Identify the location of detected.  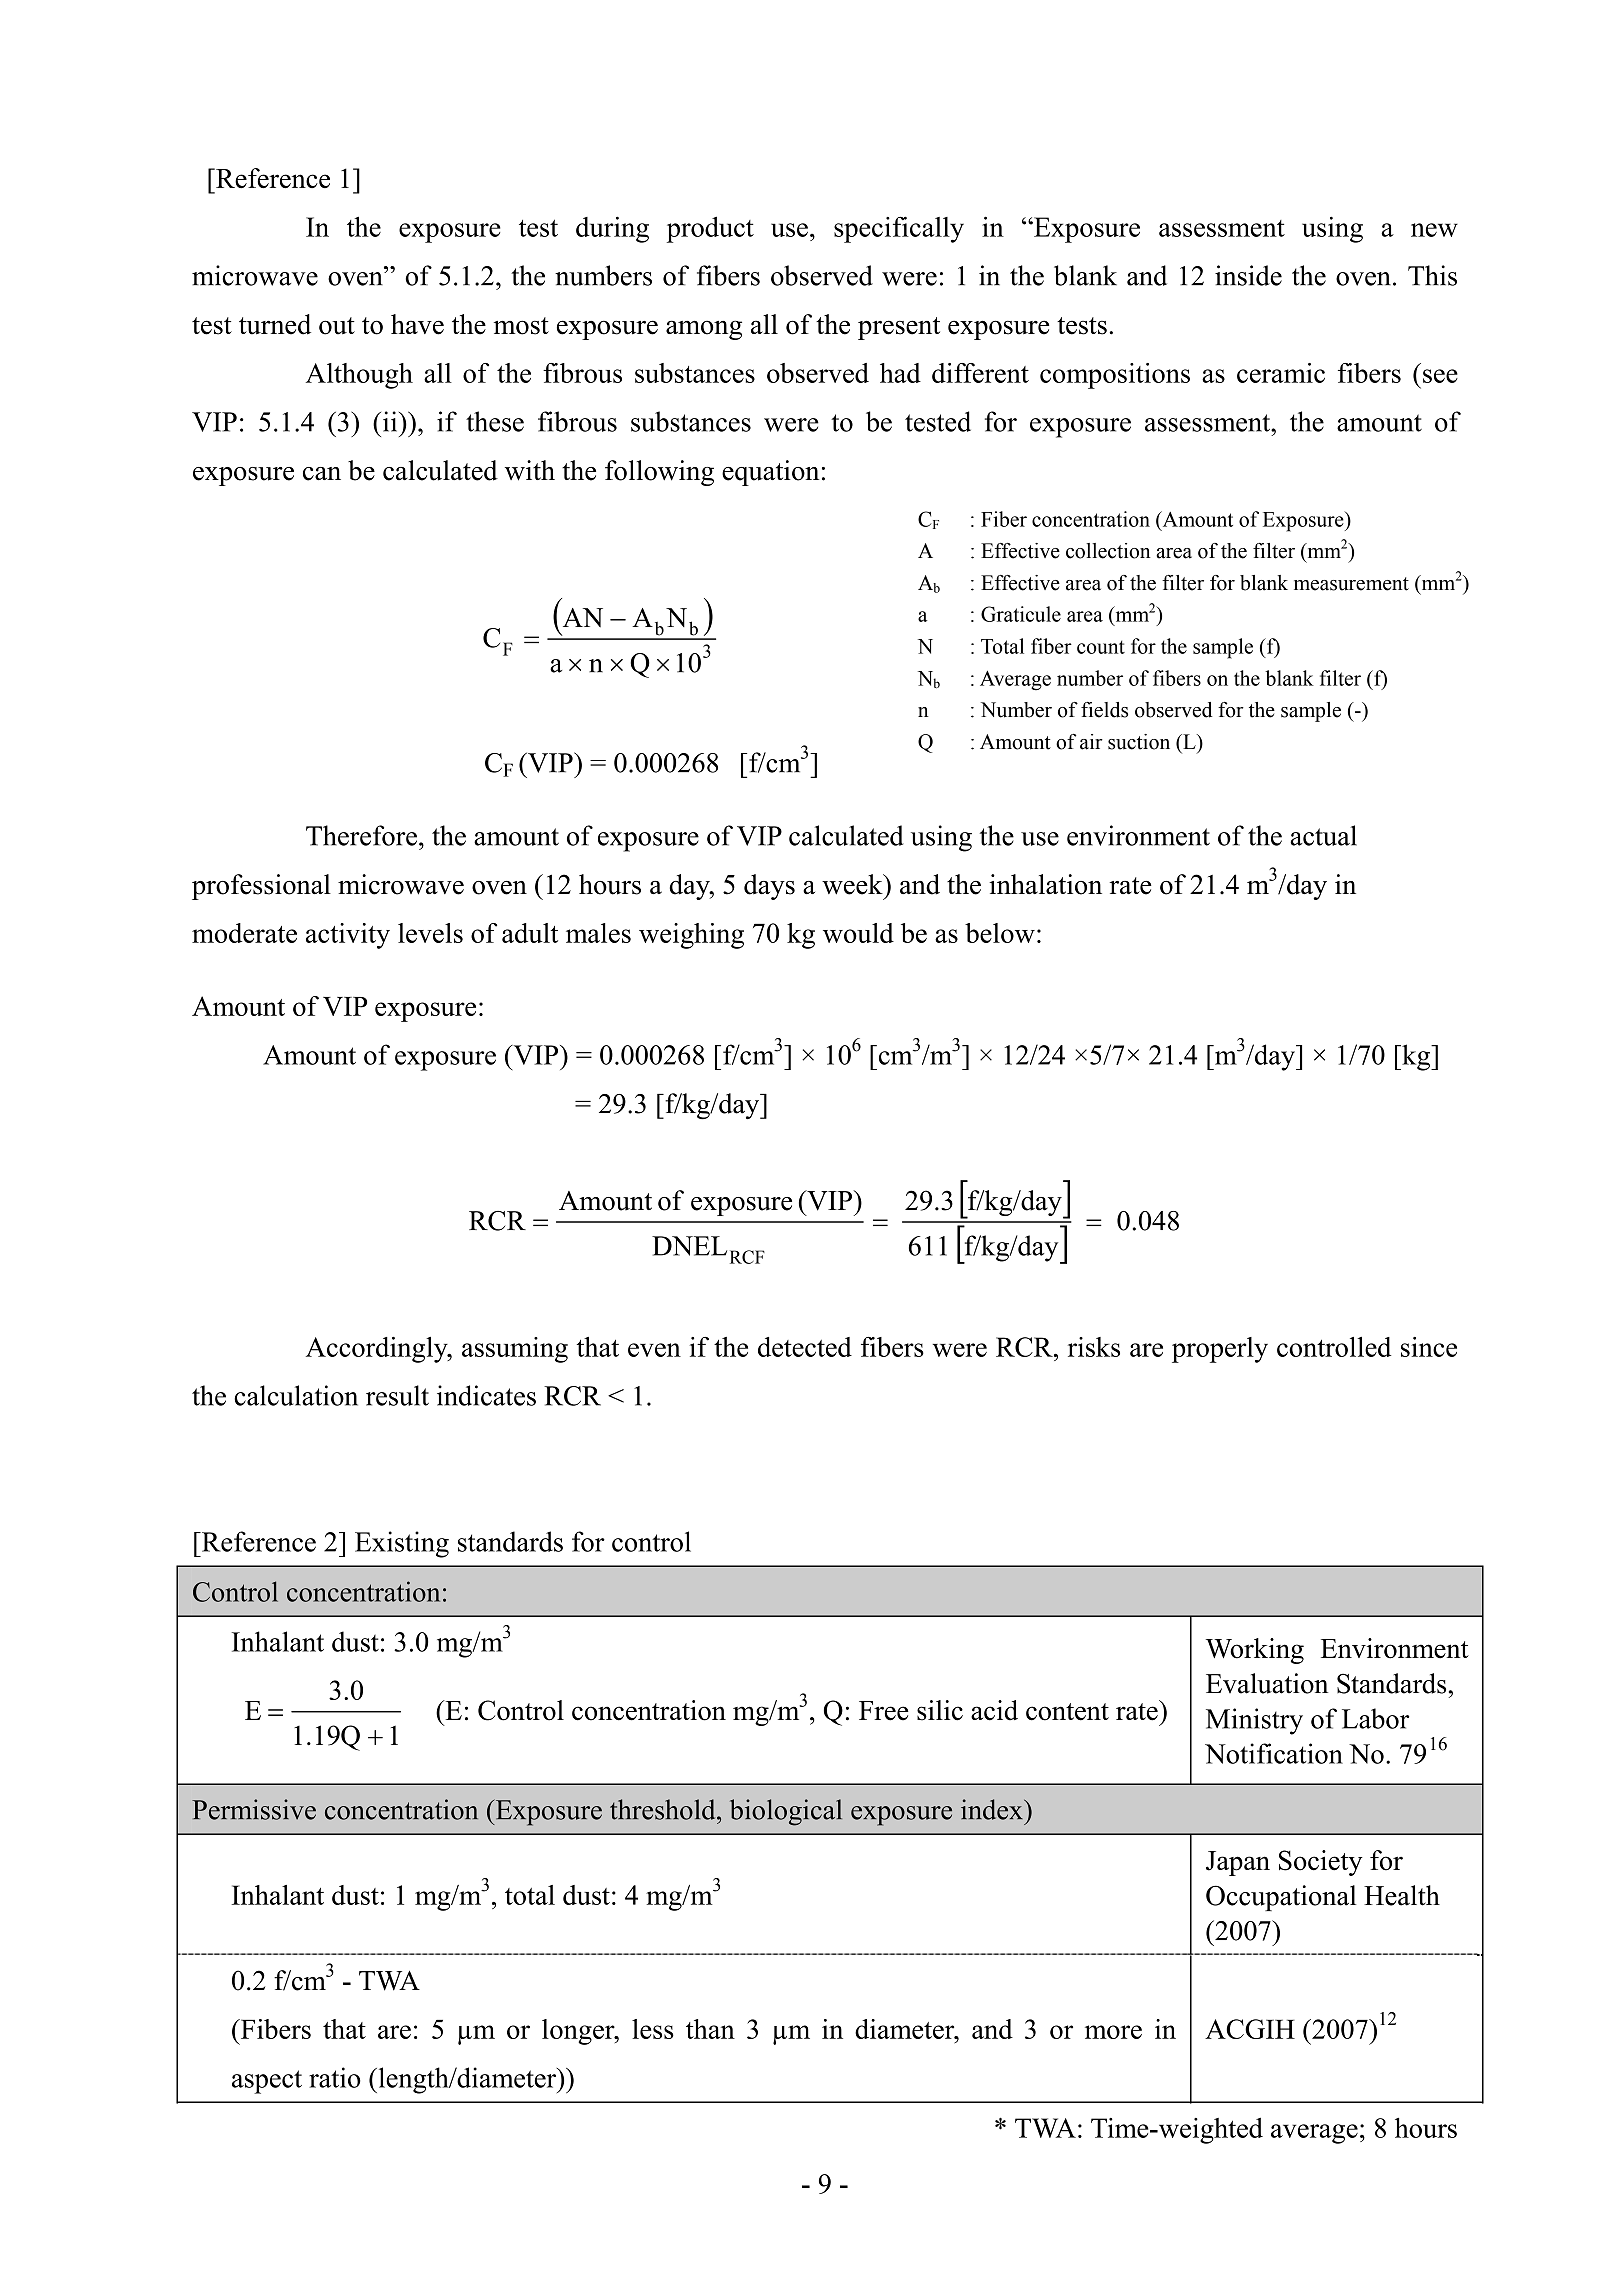
(805, 1347).
